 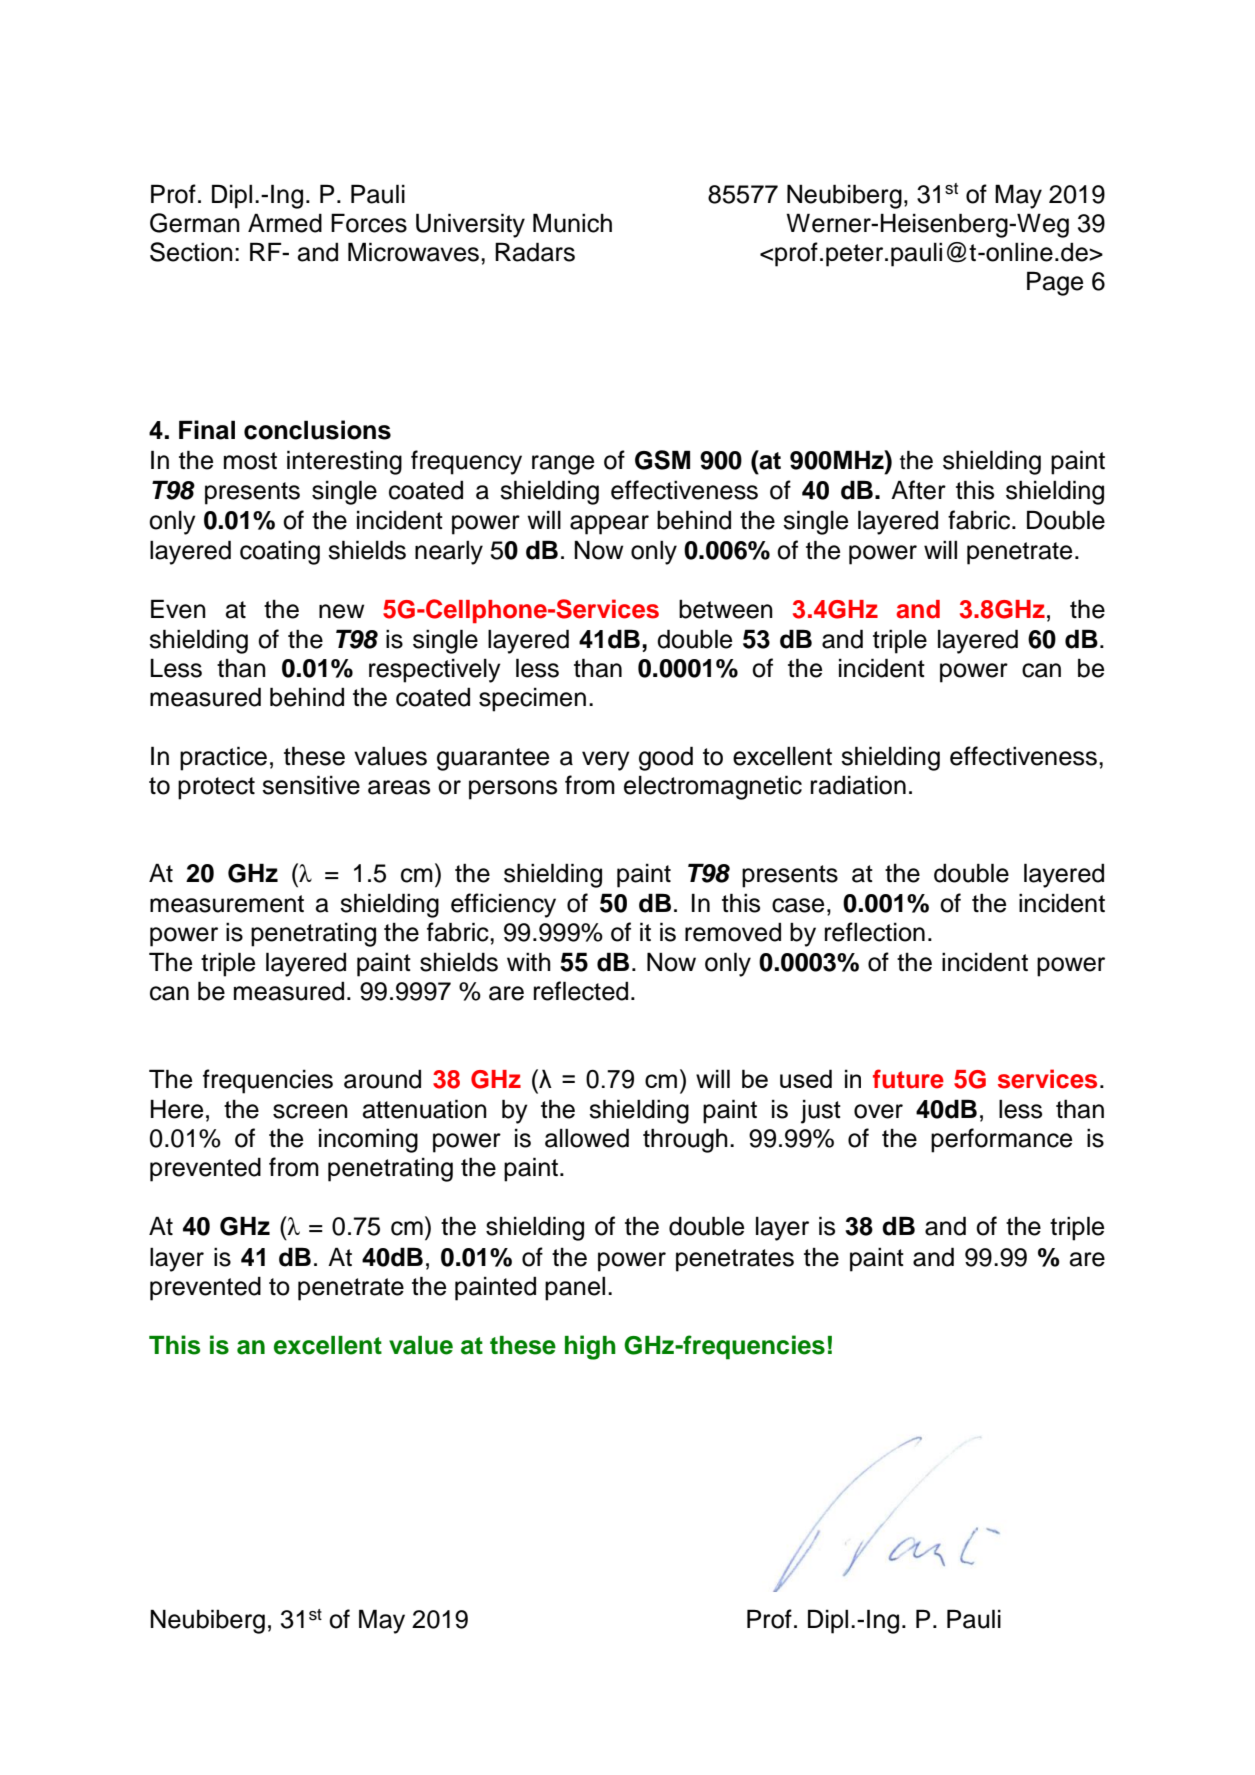 What do you see at coordinates (575, 1288) in the document?
I see `panel` at bounding box center [575, 1288].
